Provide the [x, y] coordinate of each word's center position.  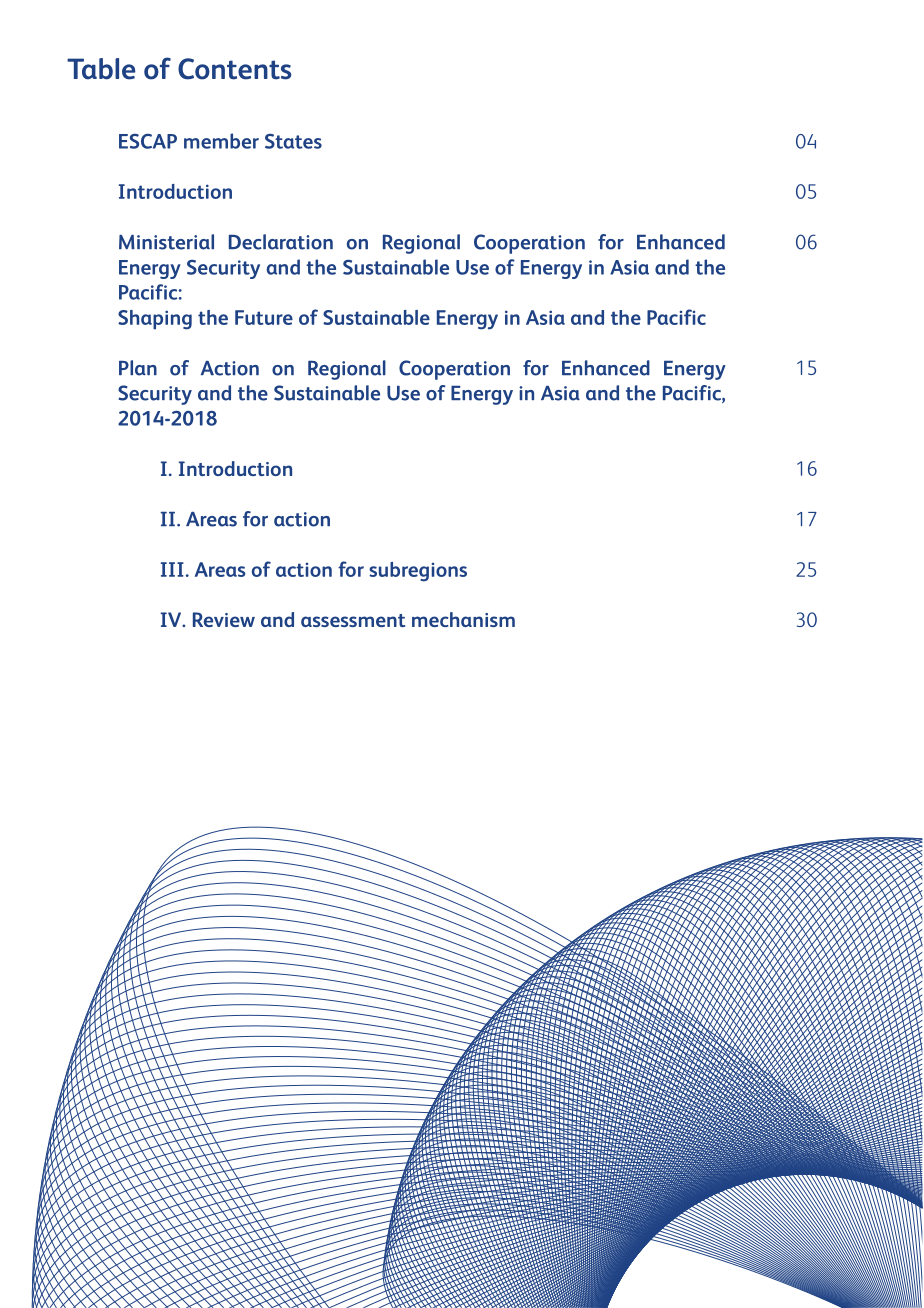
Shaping [155, 320]
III [172, 569]
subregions [418, 572]
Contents [235, 69]
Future [264, 317]
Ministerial [166, 242]
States [293, 141]
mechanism [463, 619]
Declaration [281, 242]
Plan [138, 368]
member [221, 141]
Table [101, 69]
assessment [353, 620]
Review [224, 619]
